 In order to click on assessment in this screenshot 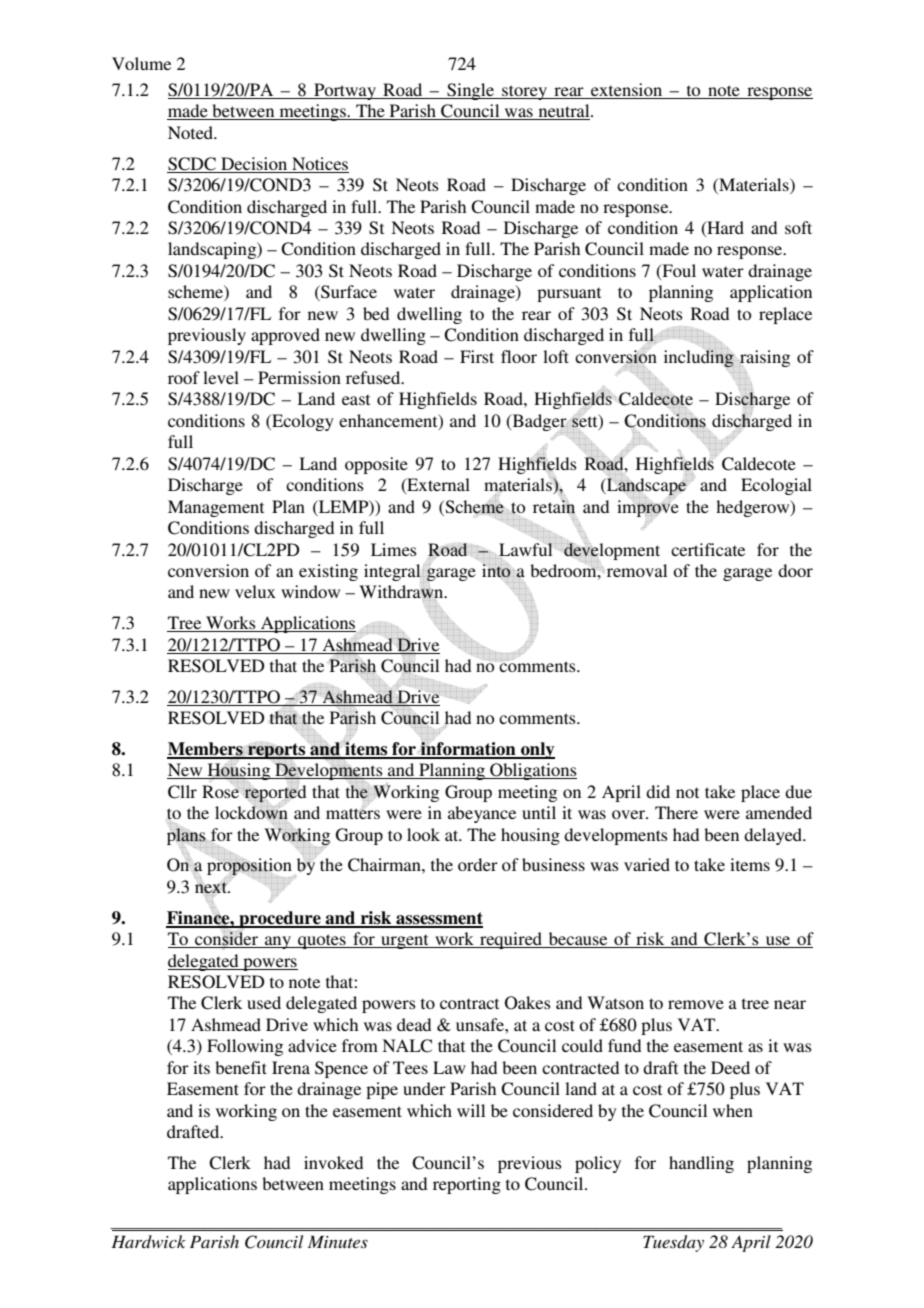, I will do `click(438, 919)`.
